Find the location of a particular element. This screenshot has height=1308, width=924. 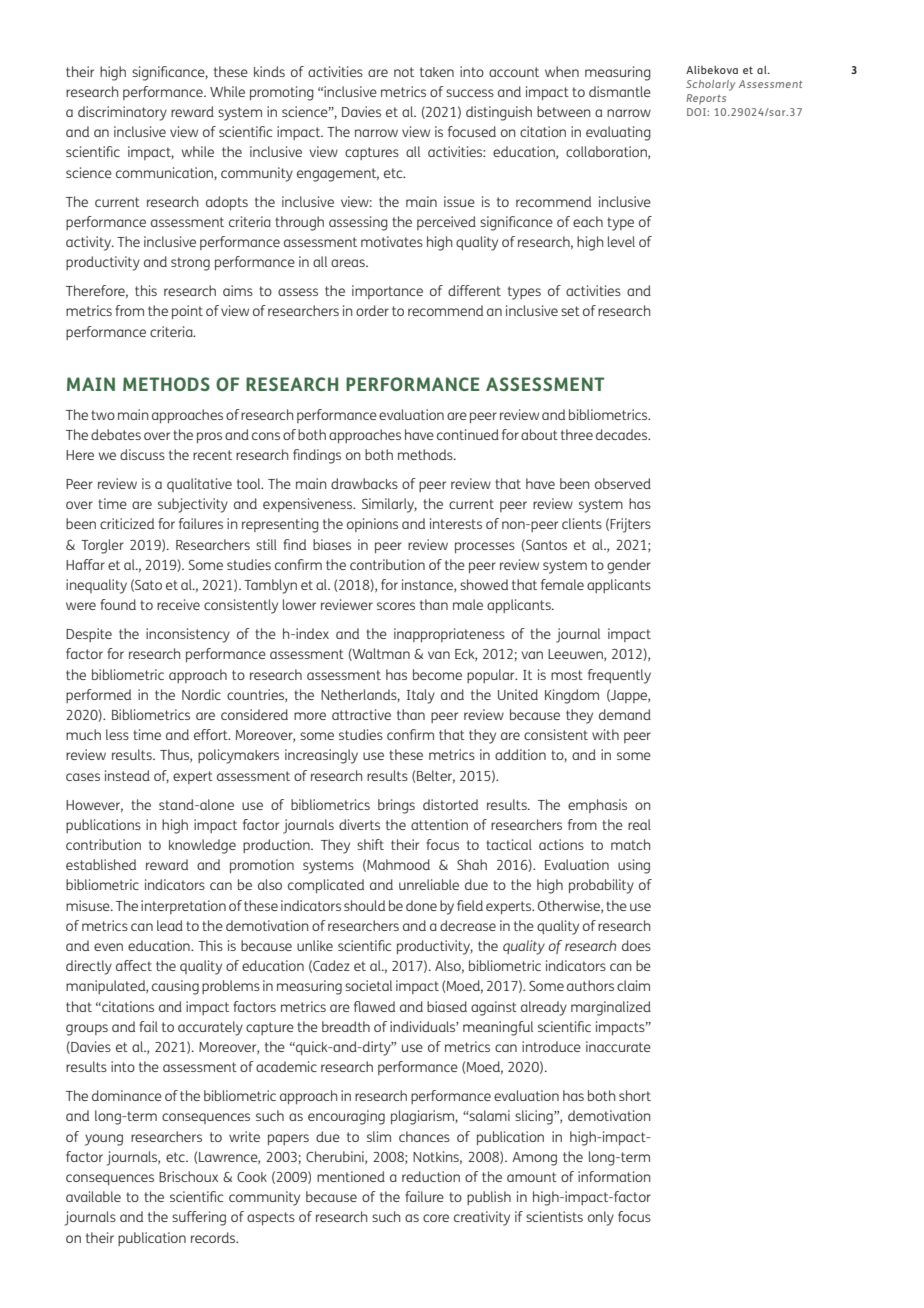

lead is located at coordinates (170, 925).
